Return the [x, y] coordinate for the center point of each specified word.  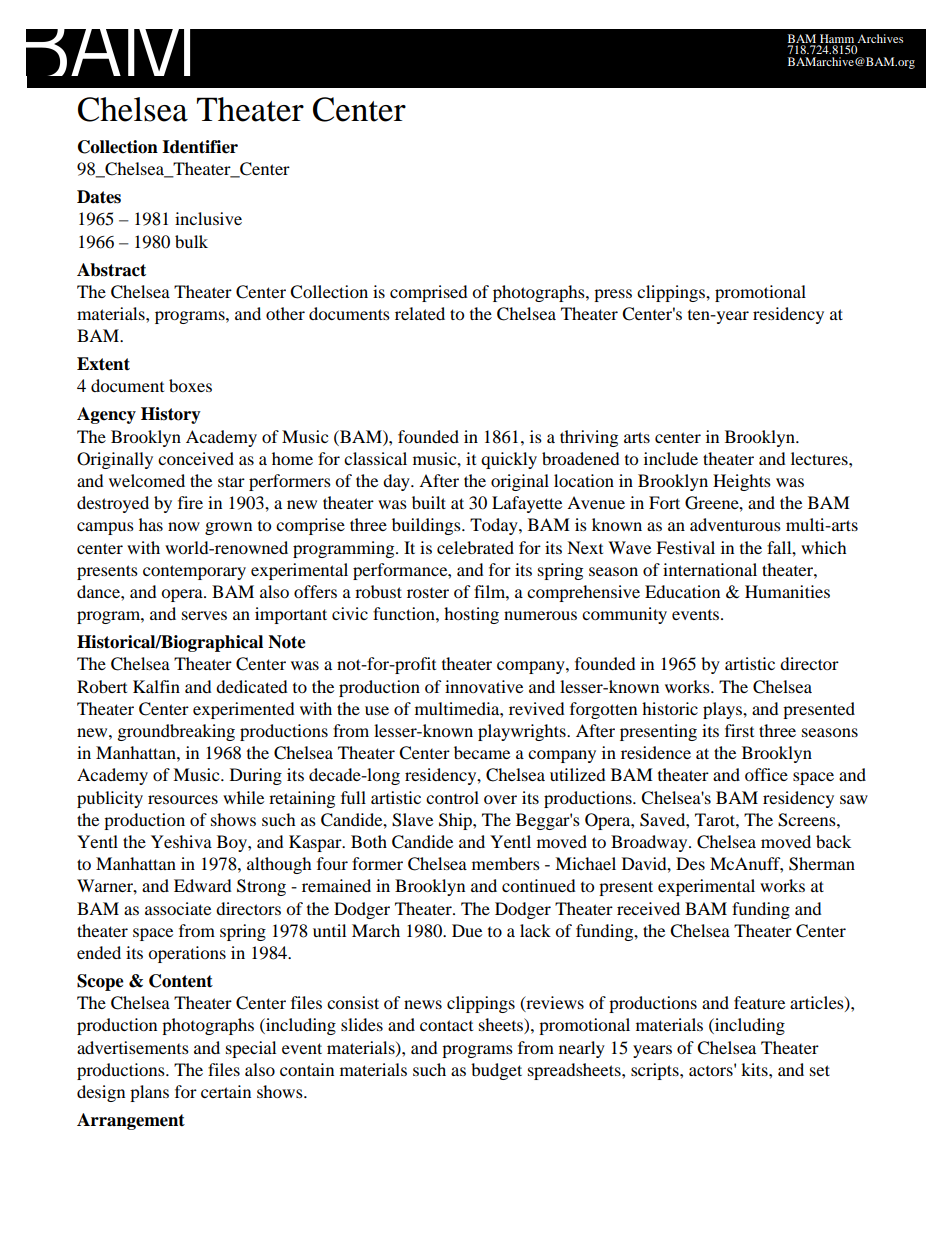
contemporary [194, 572]
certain [226, 1091]
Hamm [837, 40]
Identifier [200, 147]
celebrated [475, 547]
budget [496, 1071]
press [613, 295]
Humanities [787, 591]
